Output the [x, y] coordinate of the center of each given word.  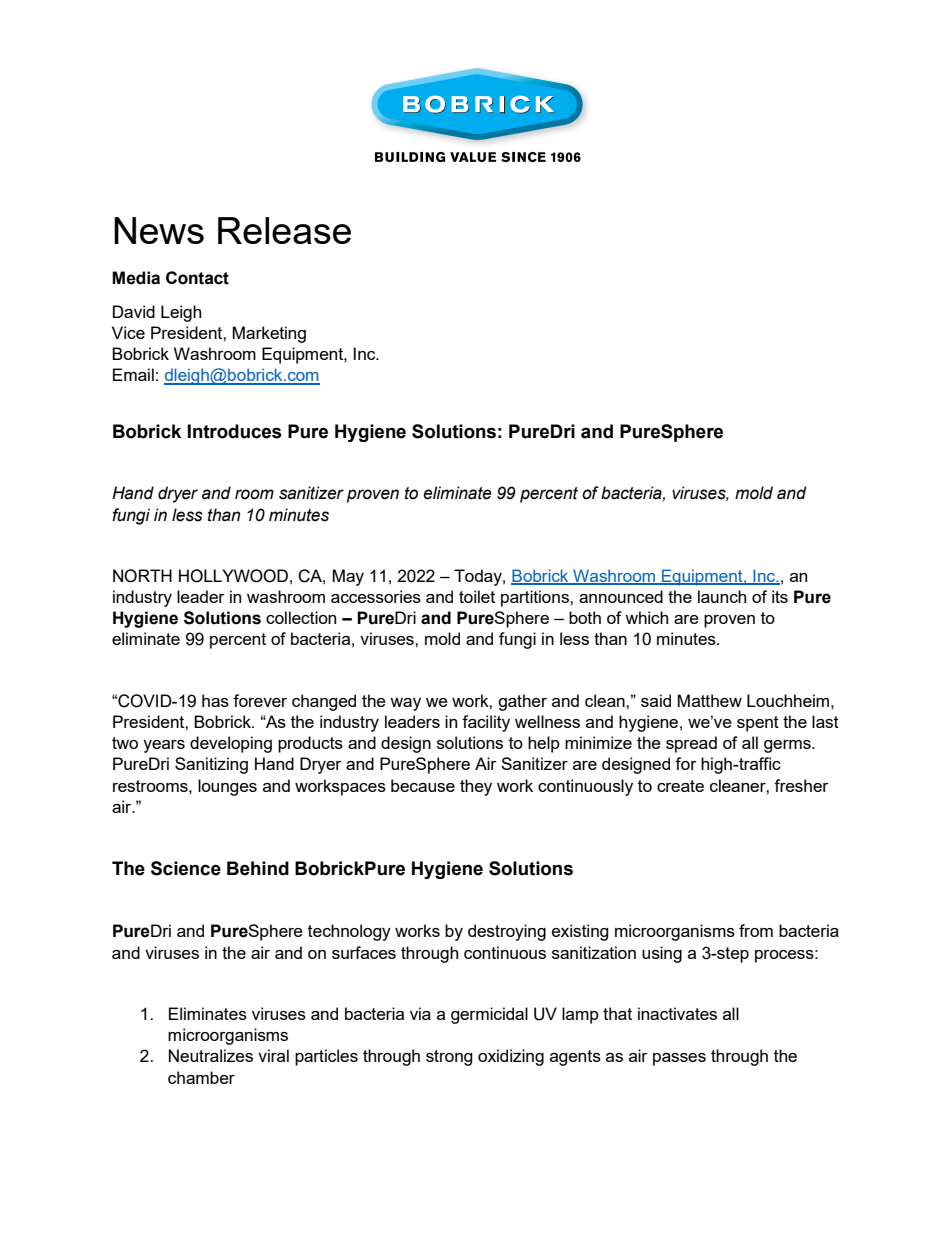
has [215, 700]
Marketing [269, 334]
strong [449, 1058]
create [680, 786]
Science [186, 868]
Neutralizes [211, 1055]
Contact [197, 278]
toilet [477, 596]
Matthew [710, 700]
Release [284, 230]
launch [722, 596]
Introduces [235, 431]
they [476, 787]
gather [522, 702]
